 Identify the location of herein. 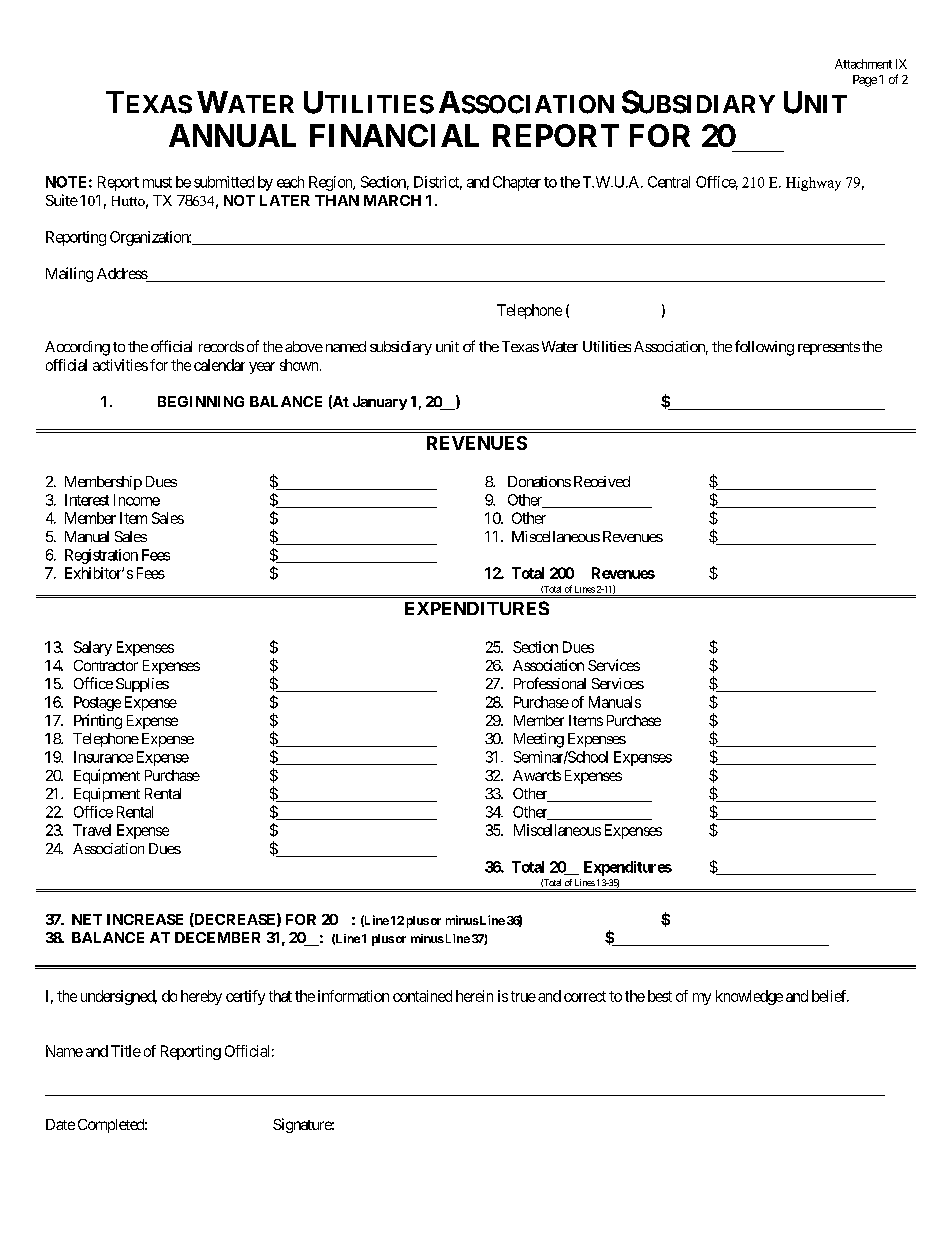
(474, 996).
